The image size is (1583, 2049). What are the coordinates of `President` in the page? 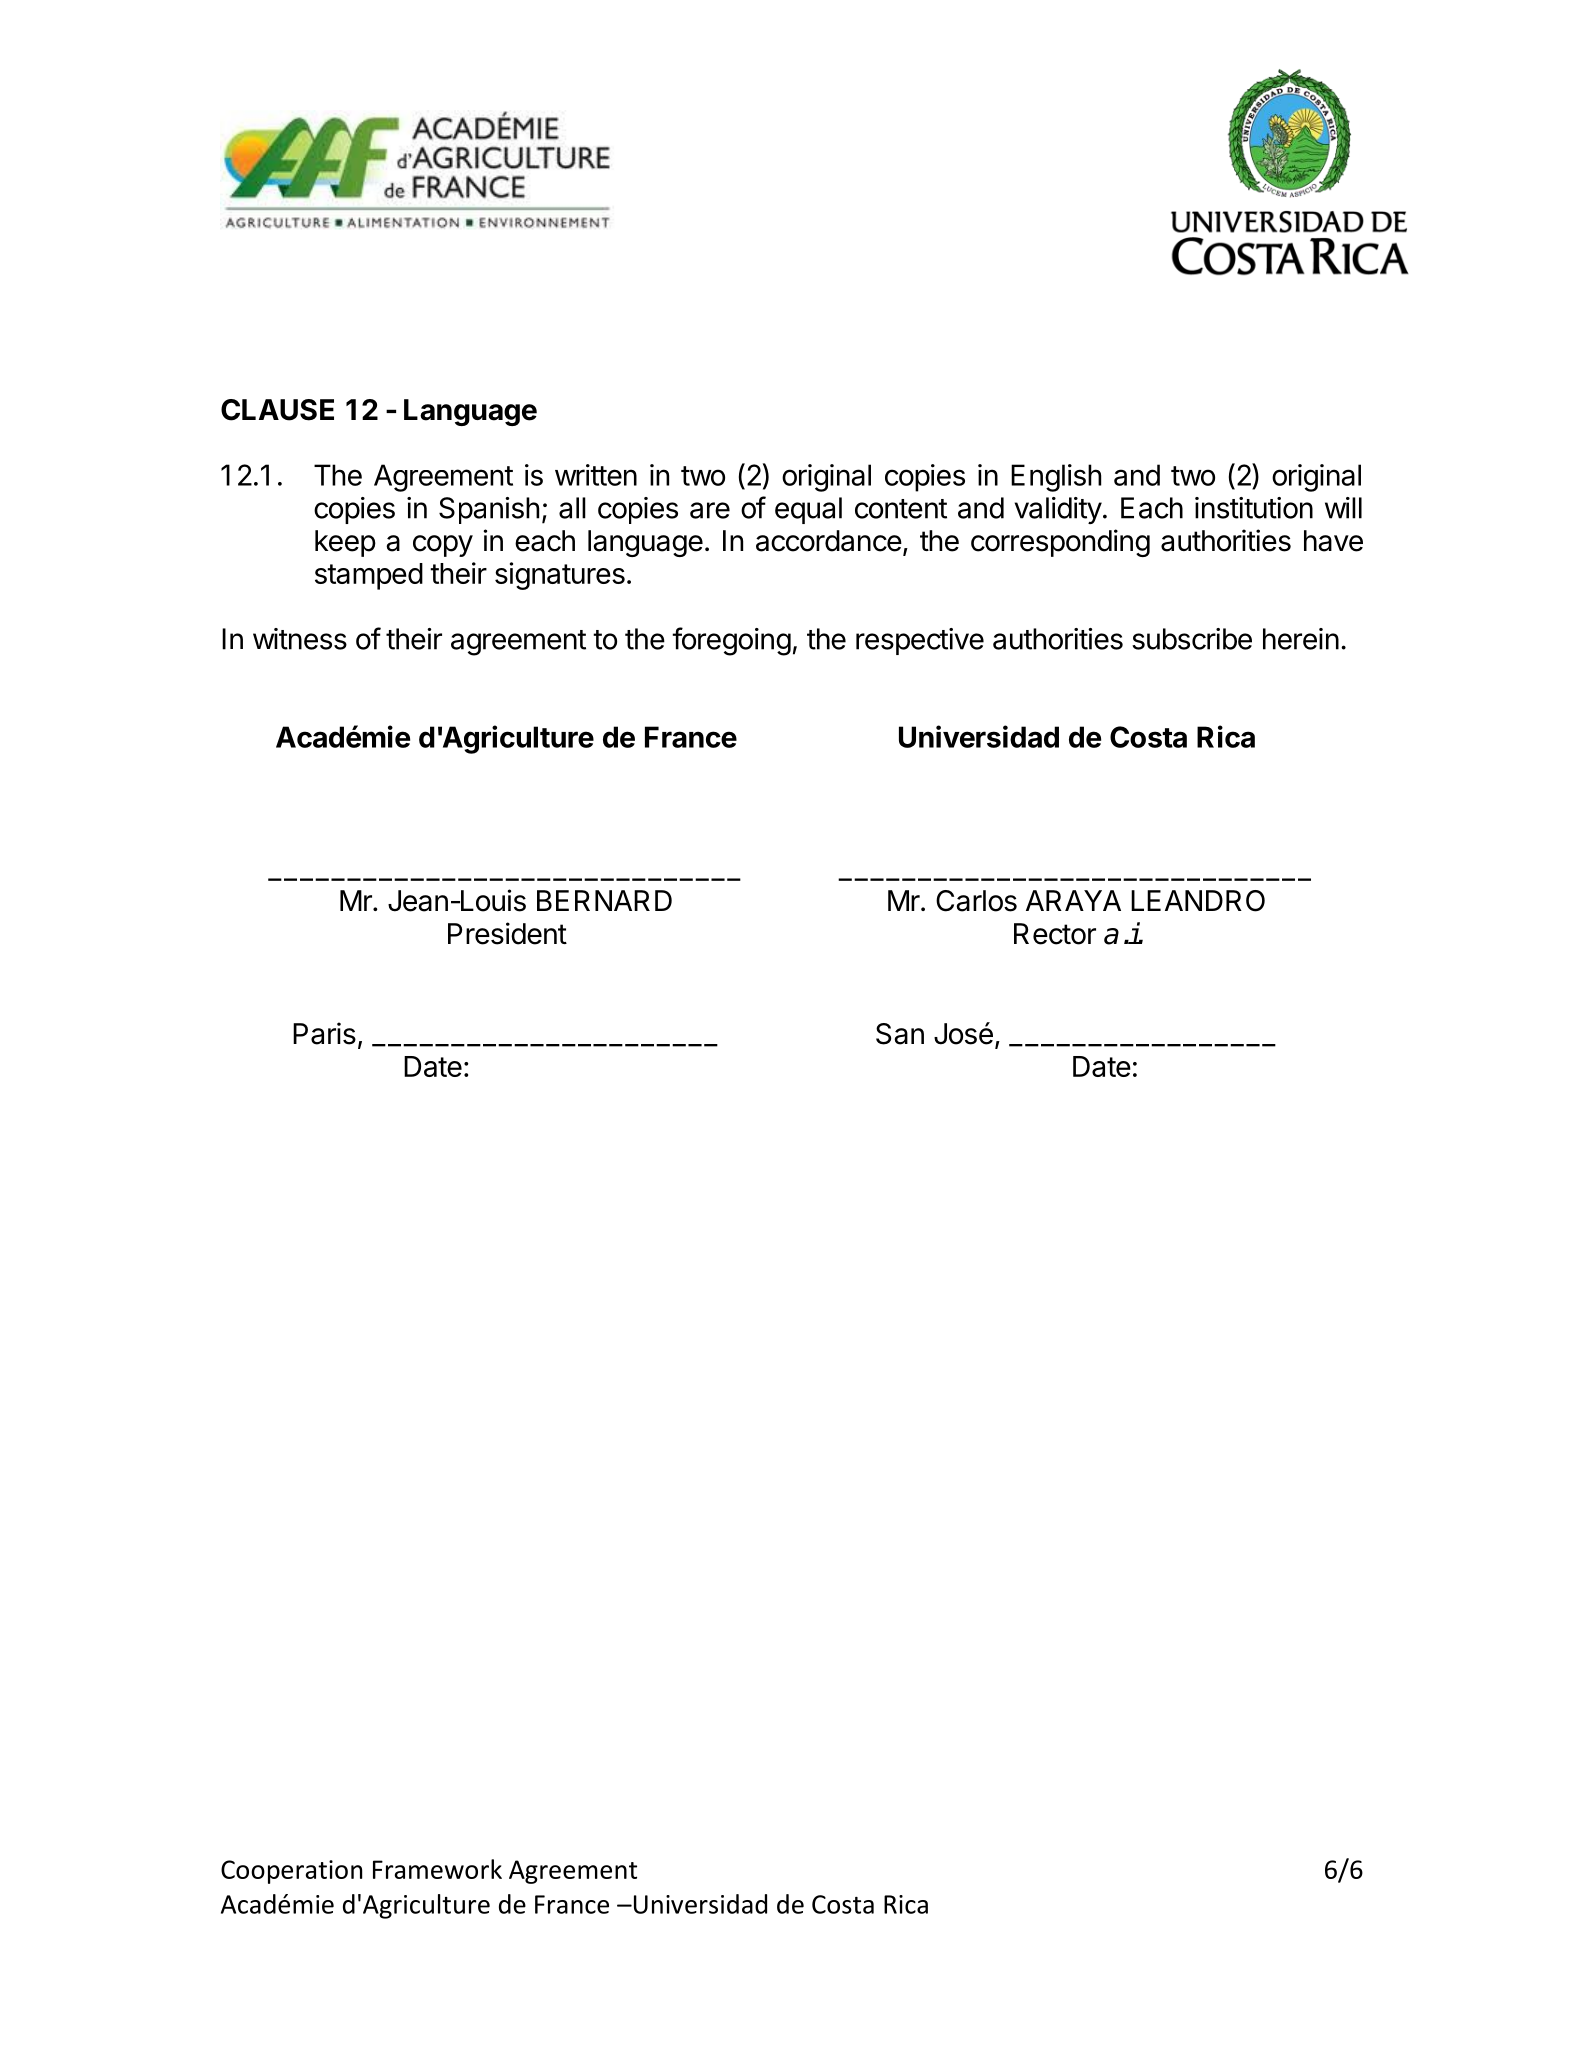 It's located at (507, 933).
